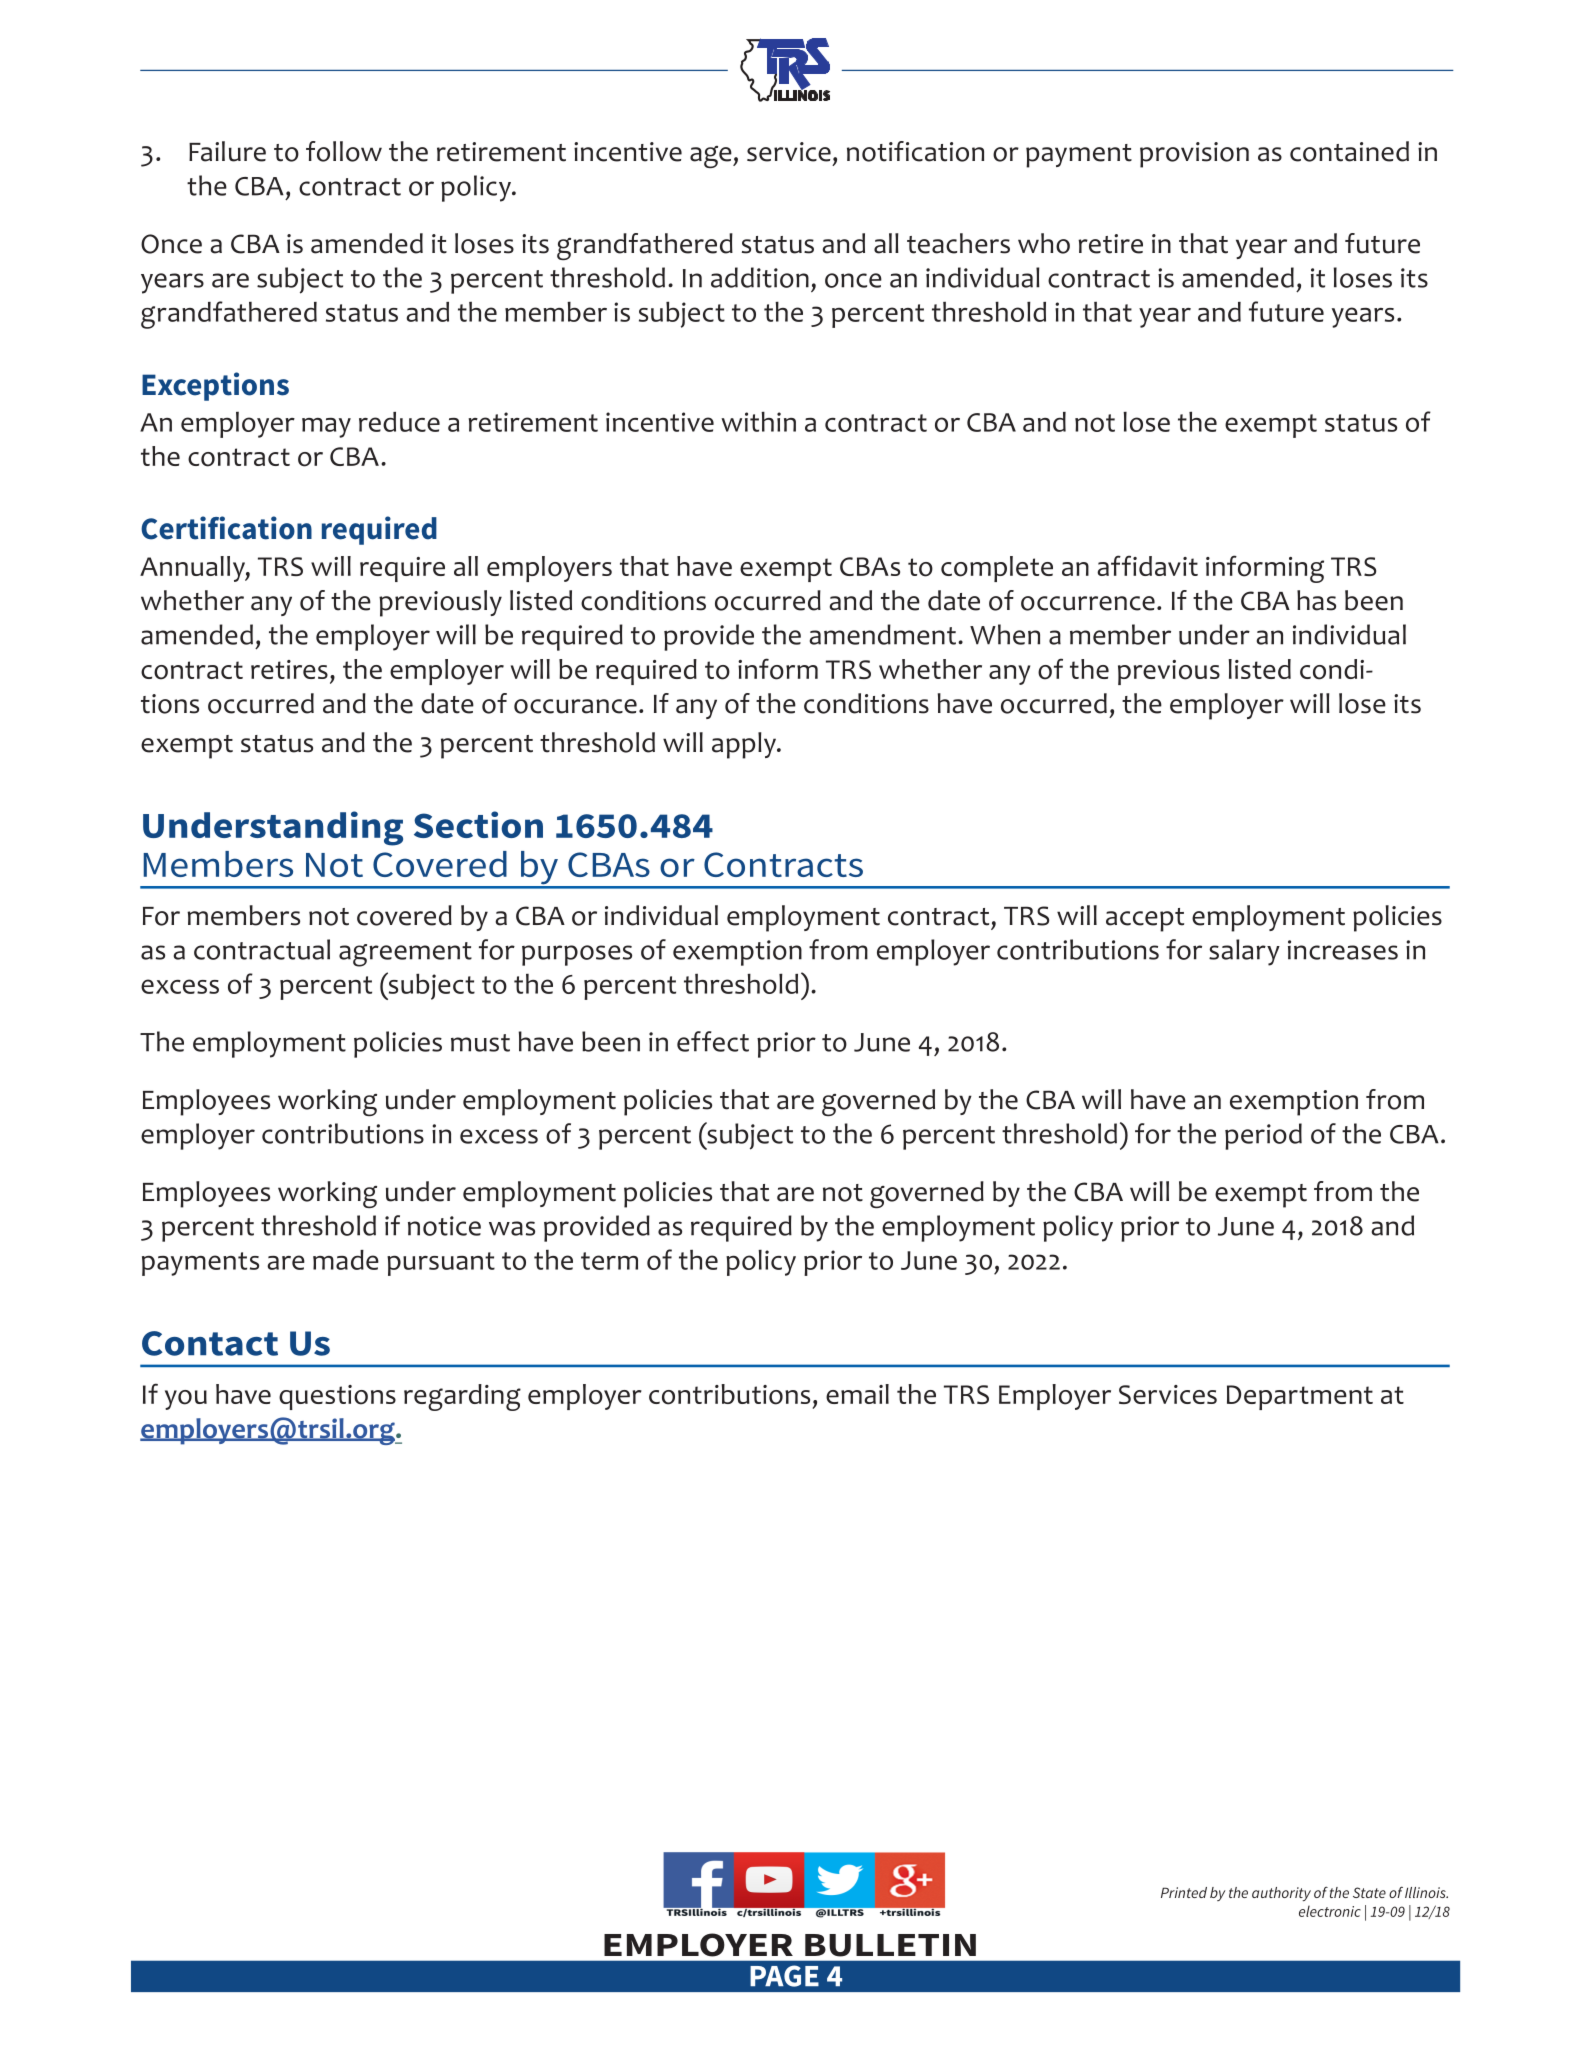 This page has height=2058, width=1590. Describe the element at coordinates (890, 1945) in the page. I see `BULLETIN` at that location.
